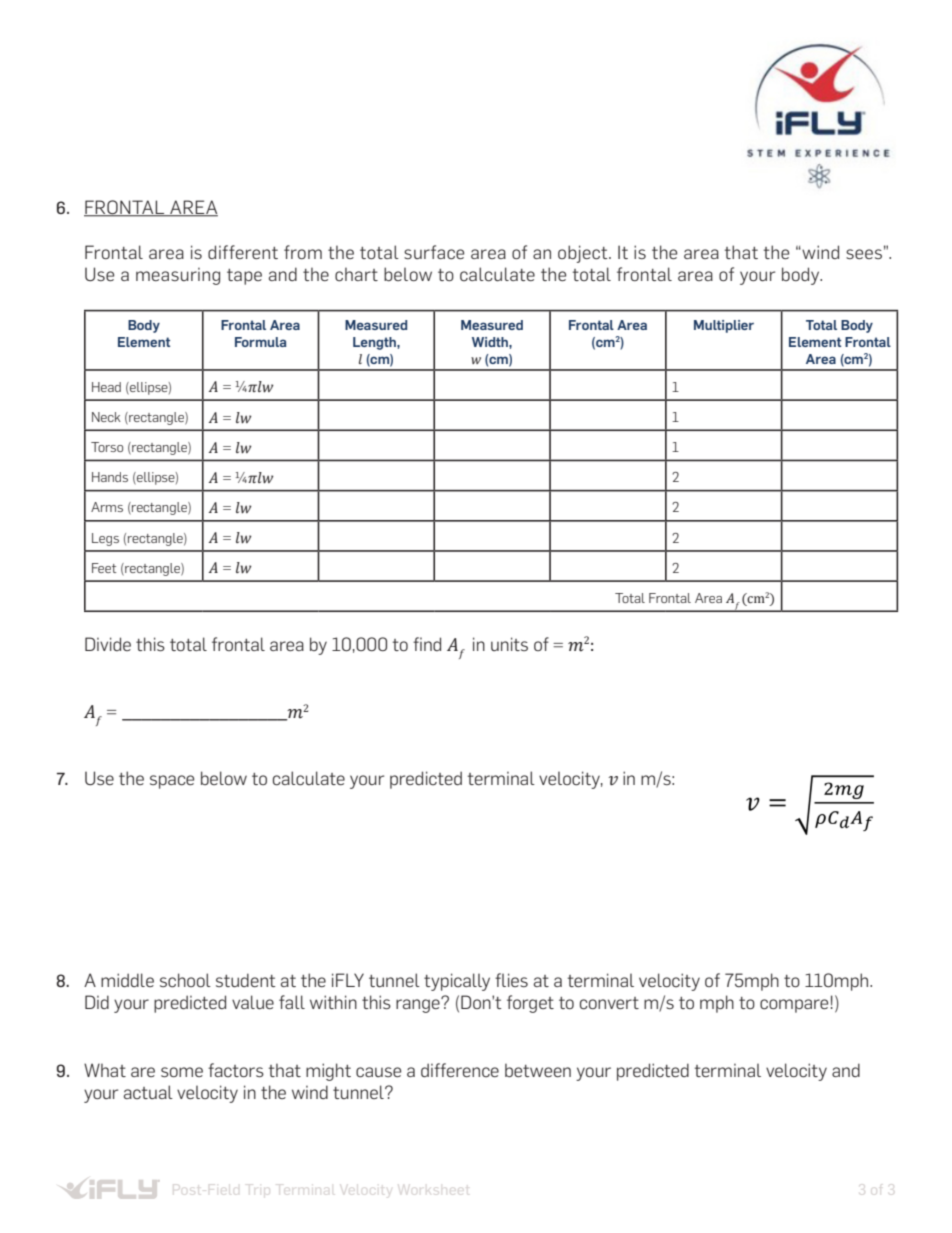 The height and width of the image is (1233, 952). I want to click on some, so click(182, 1072).
